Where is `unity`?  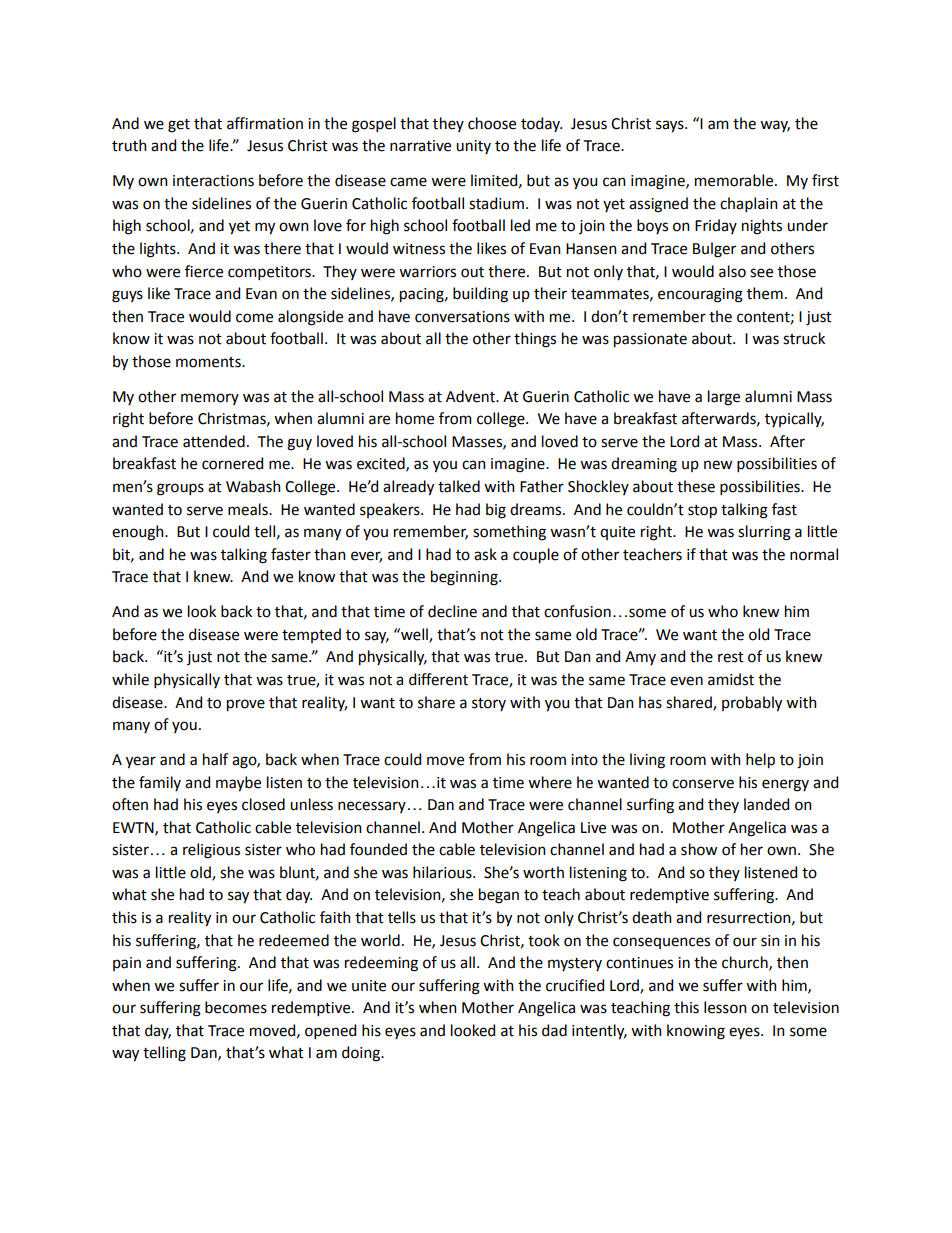
unity is located at coordinates (473, 147).
